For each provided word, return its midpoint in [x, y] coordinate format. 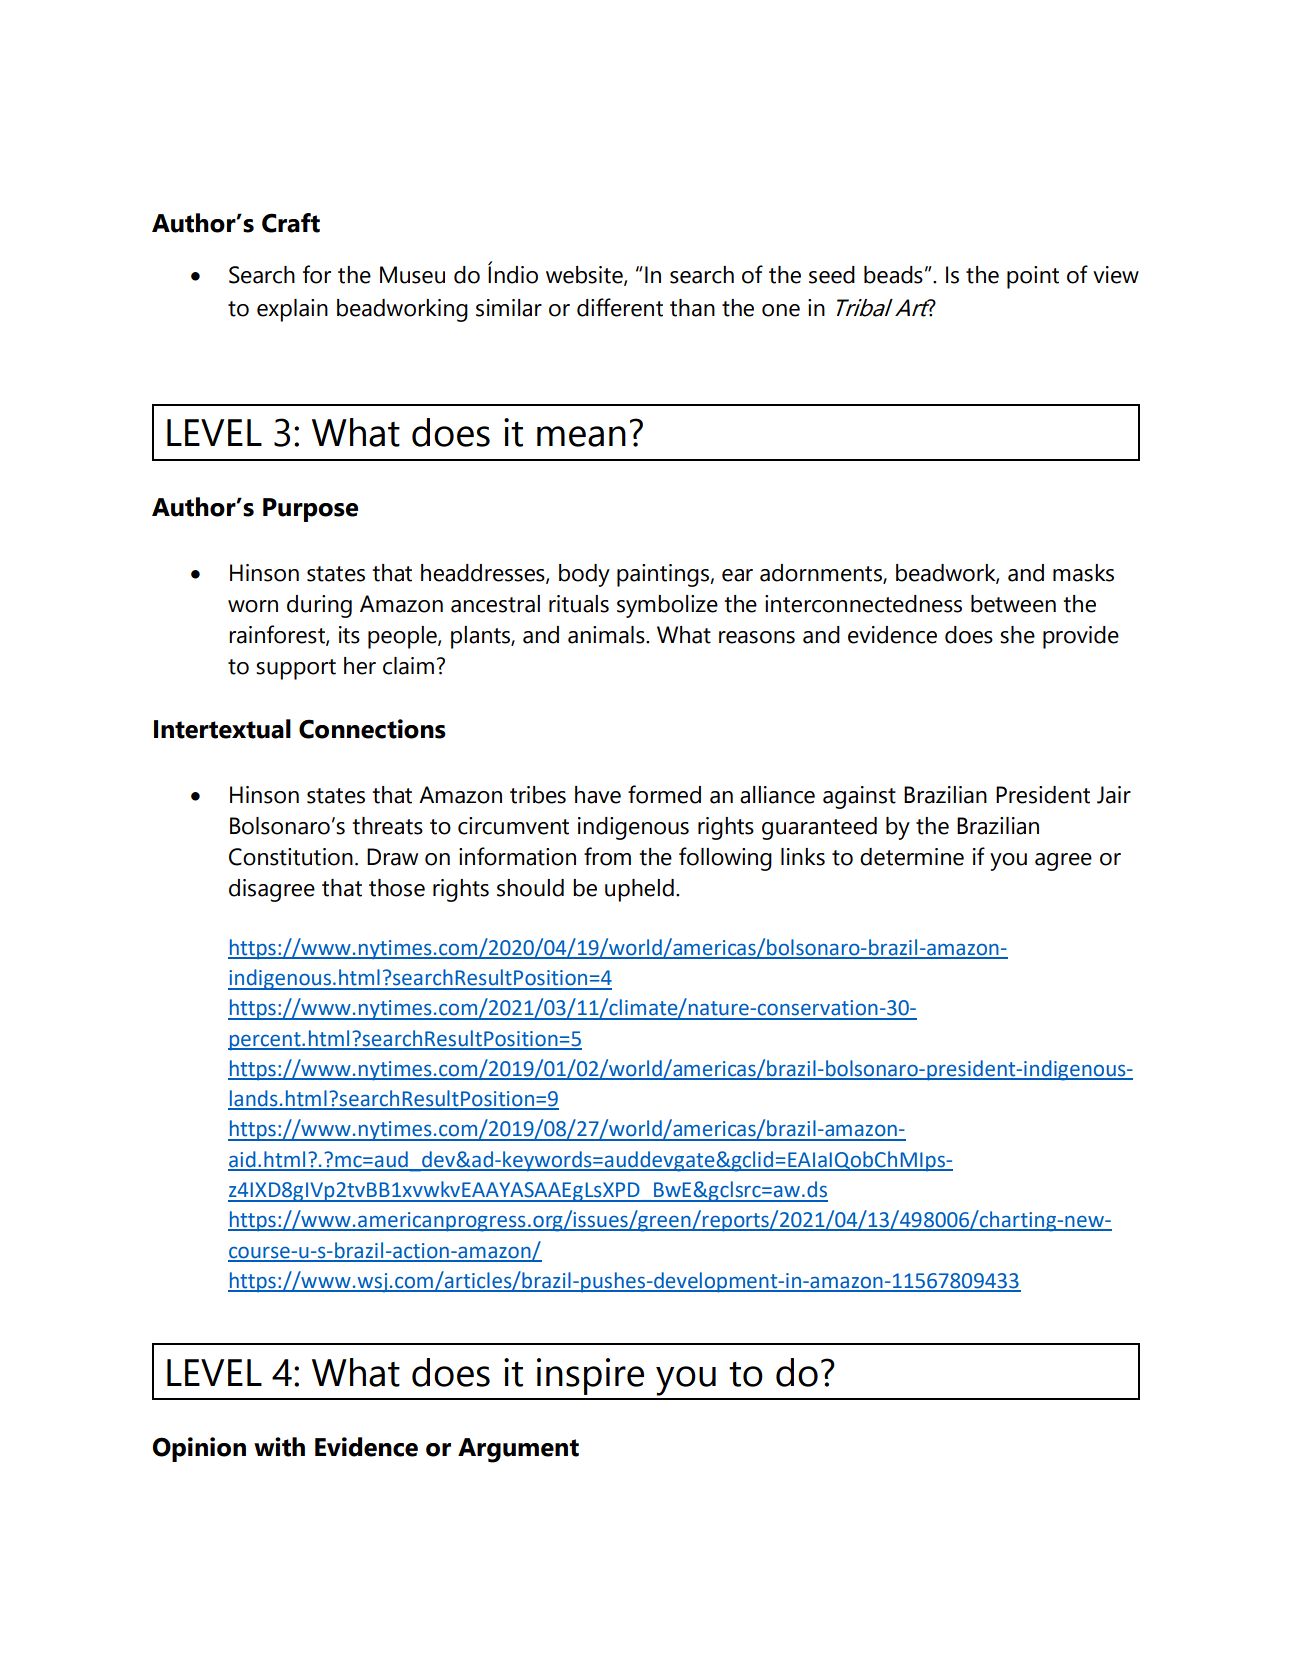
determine [912, 857]
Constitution [291, 857]
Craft [291, 223]
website [585, 275]
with [279, 1447]
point [1033, 277]
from [607, 856]
